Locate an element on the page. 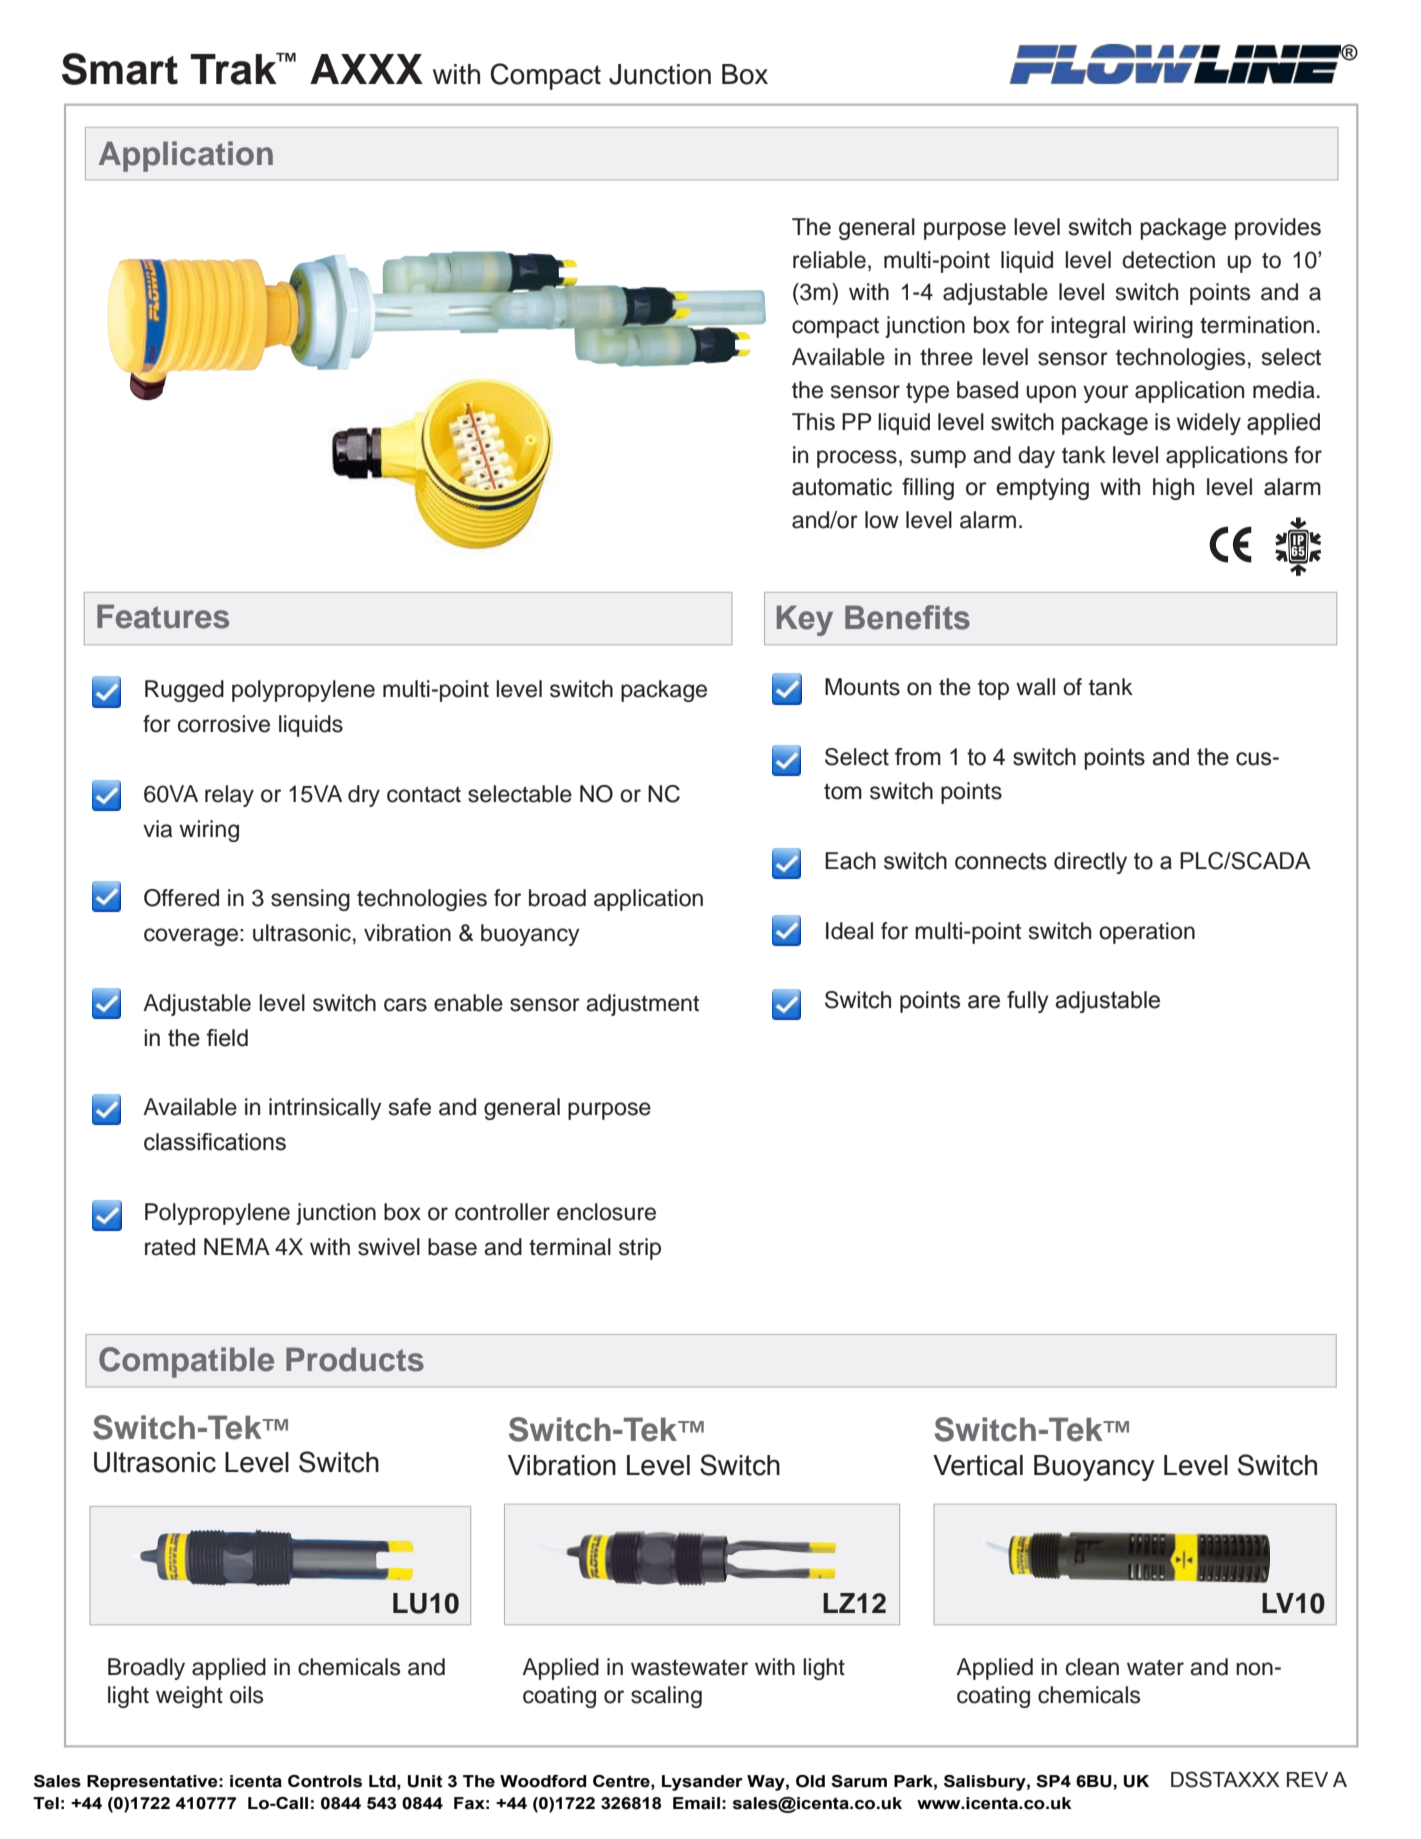 The width and height of the document is (1421, 1839). strip is located at coordinates (640, 1249).
